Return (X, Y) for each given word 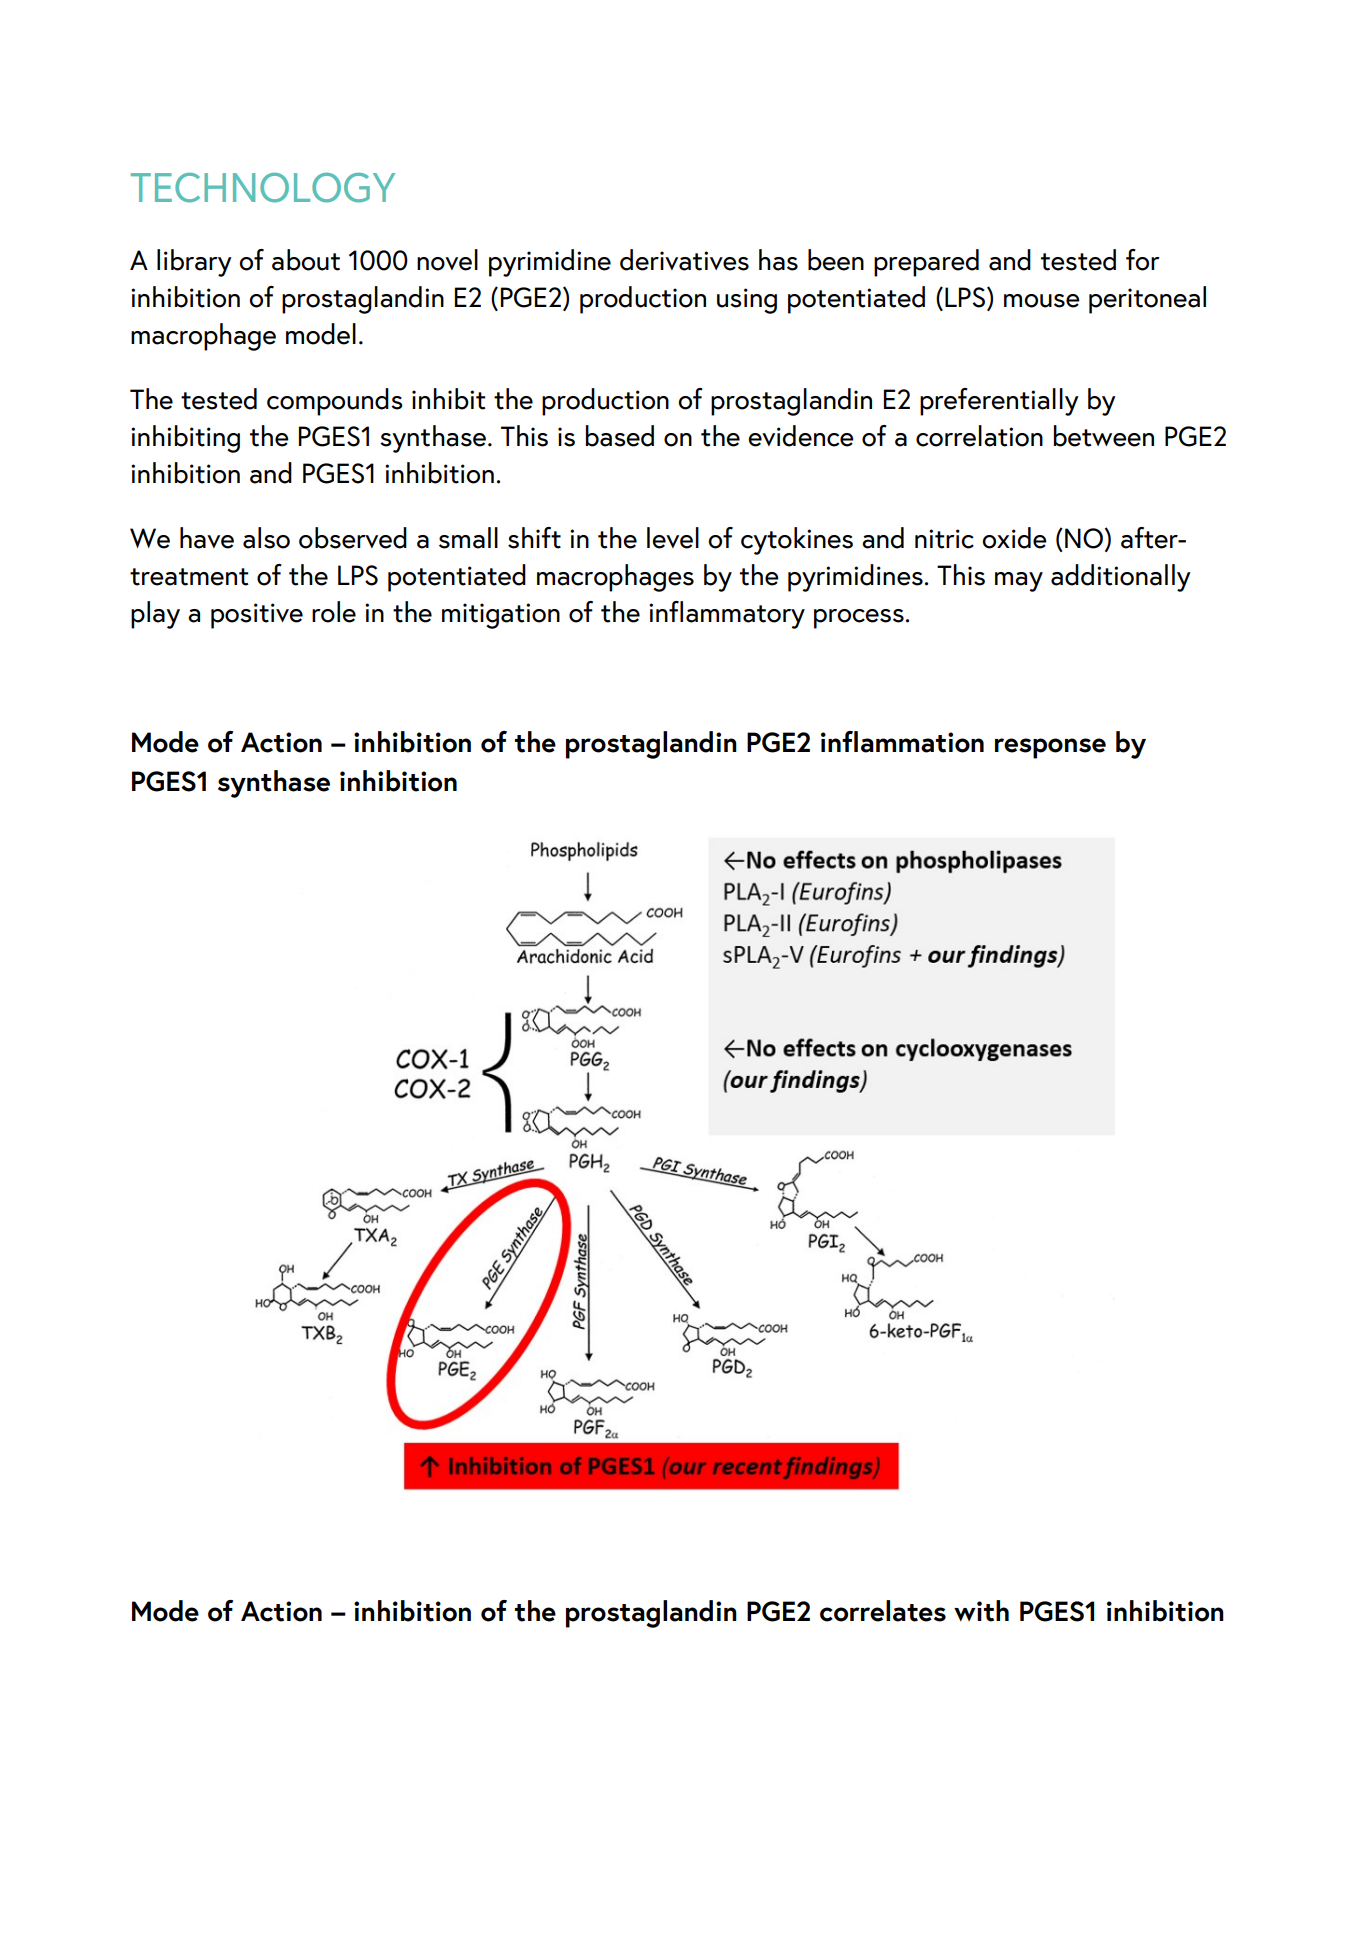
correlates (883, 1611)
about (306, 260)
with (981, 1611)
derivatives (684, 260)
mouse (1042, 301)
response (1050, 748)
